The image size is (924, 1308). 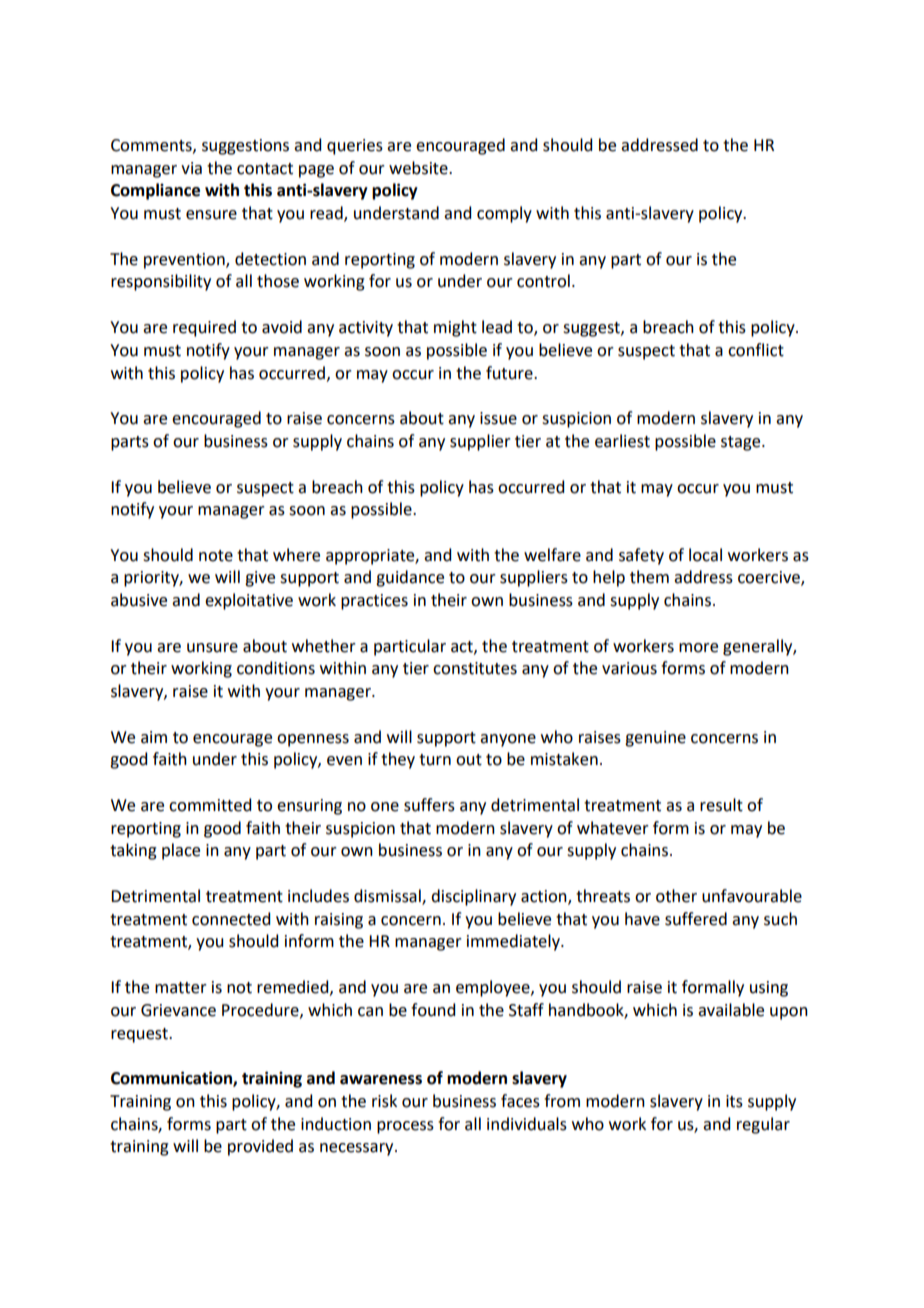 I want to click on process, so click(x=405, y=1127).
